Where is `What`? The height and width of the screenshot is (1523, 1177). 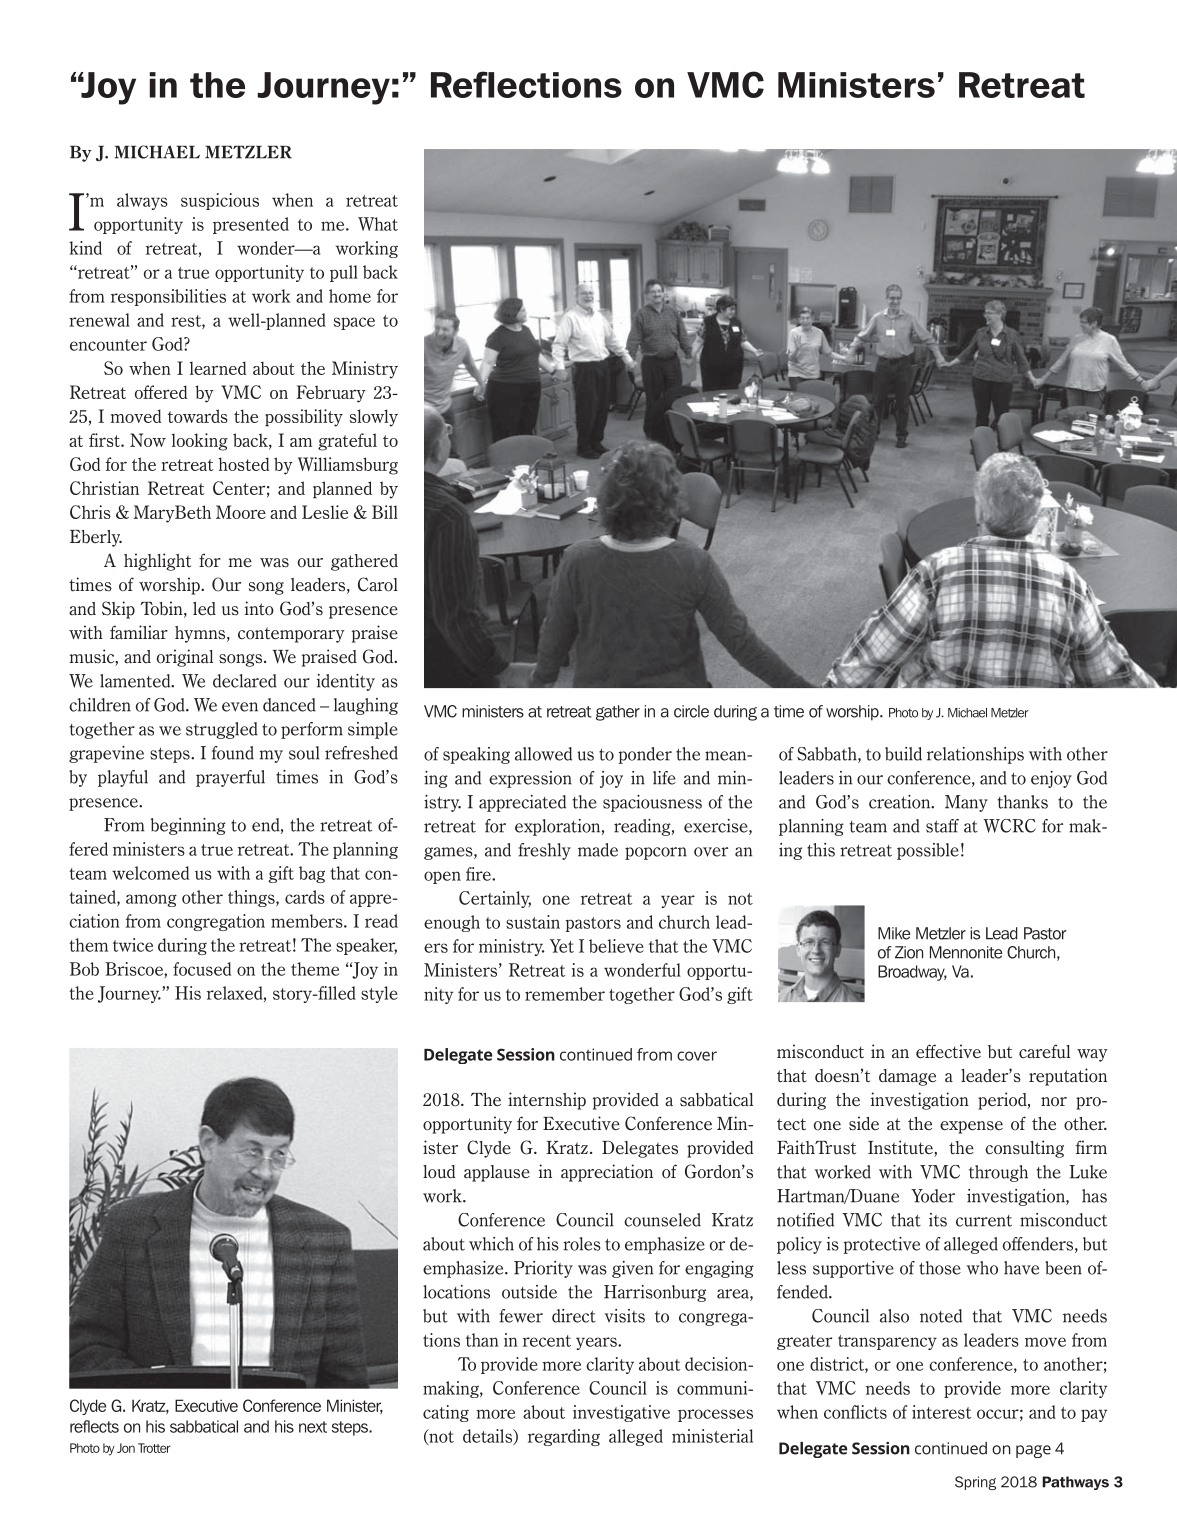
What is located at coordinates (378, 224).
